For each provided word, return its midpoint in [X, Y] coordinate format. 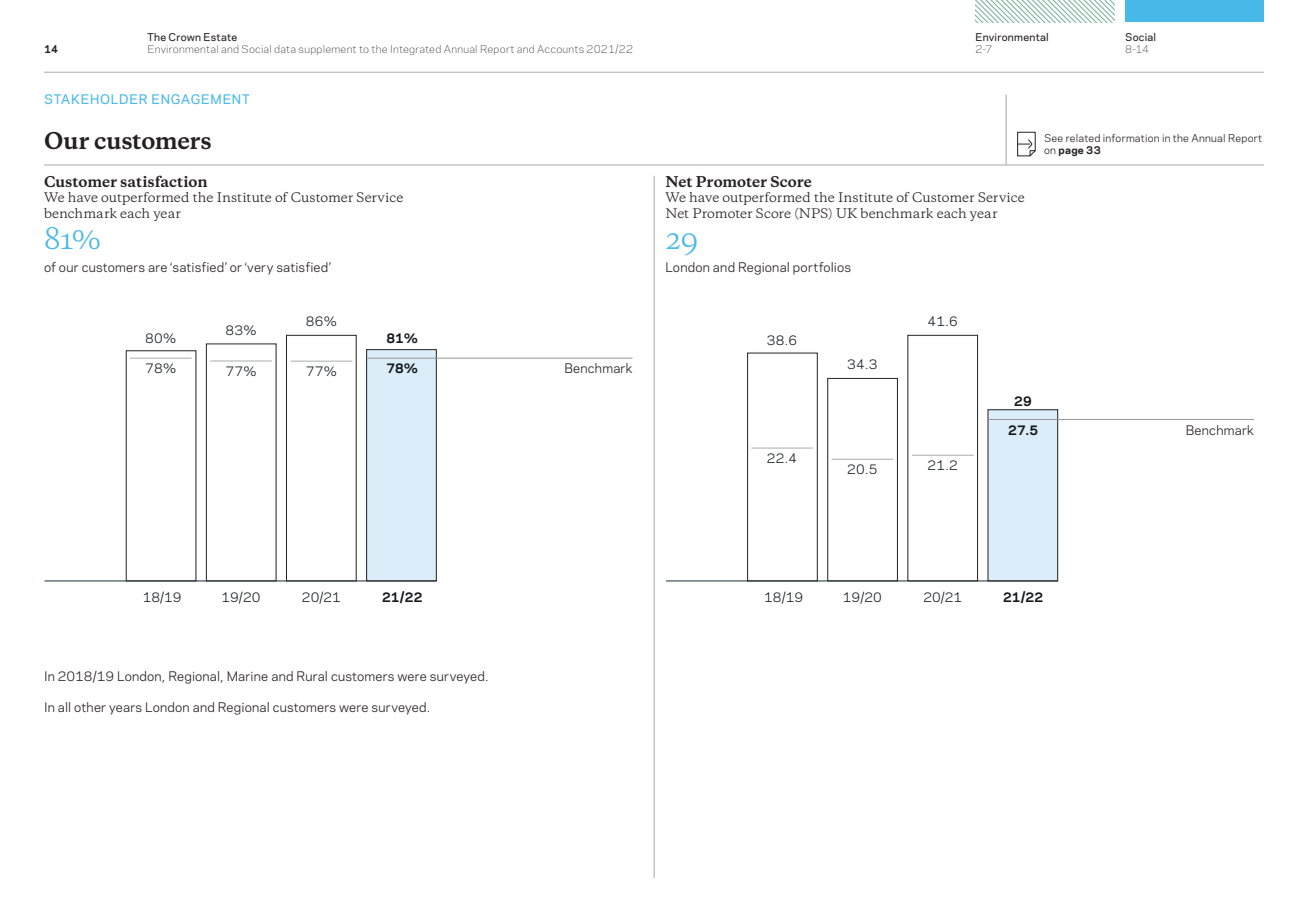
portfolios [822, 268]
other [90, 707]
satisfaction [163, 181]
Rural [312, 676]
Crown [185, 37]
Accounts [560, 49]
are [157, 268]
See [1053, 138]
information [1131, 138]
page [1071, 152]
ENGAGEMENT [200, 99]
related [1083, 138]
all [64, 707]
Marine [247, 676]
